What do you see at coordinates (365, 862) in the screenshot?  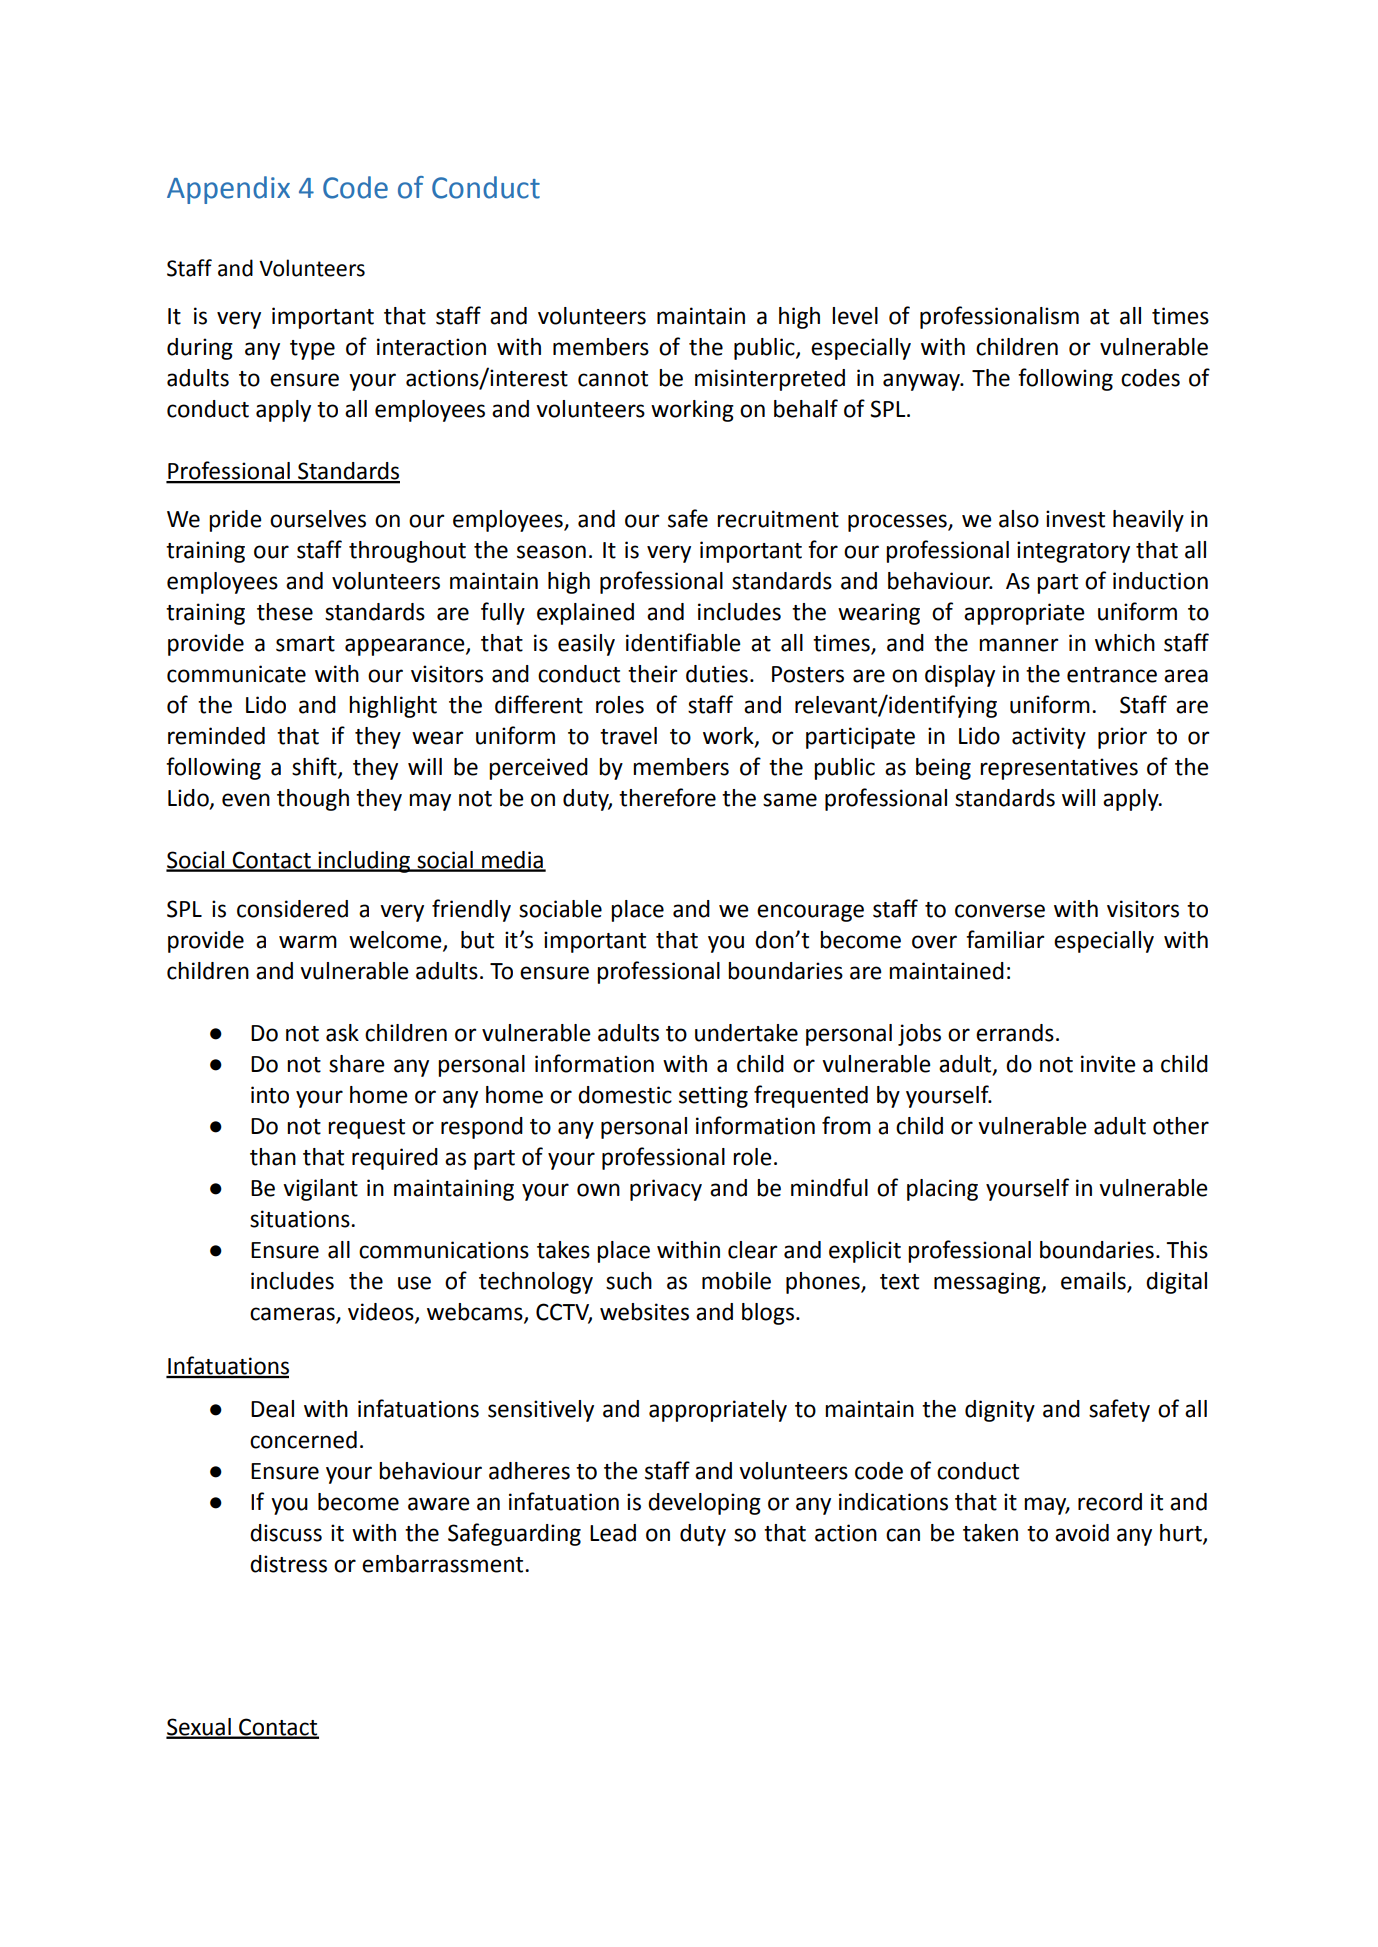 I see `including` at bounding box center [365, 862].
